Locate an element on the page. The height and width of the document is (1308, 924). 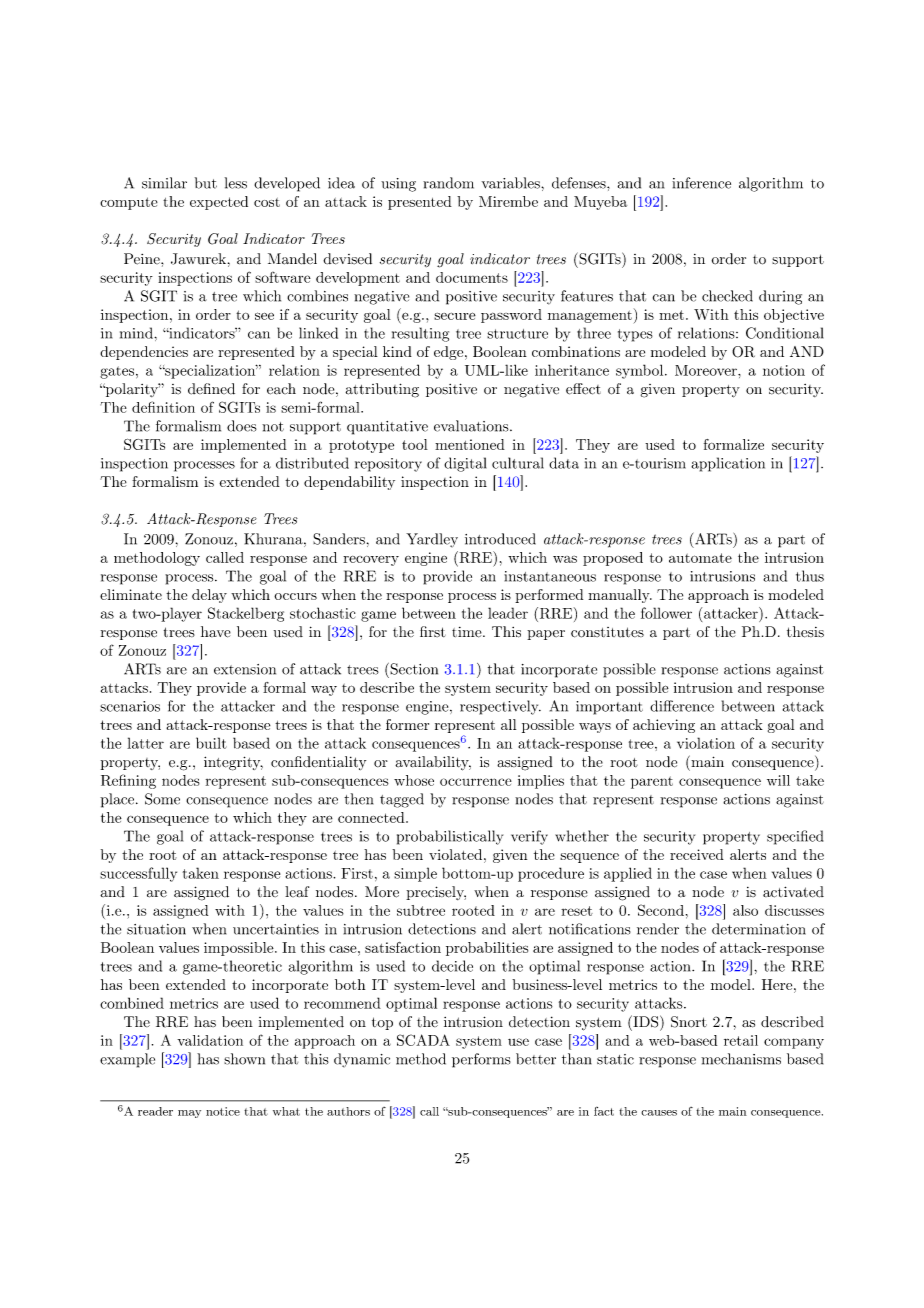
Some is located at coordinates (162, 799).
